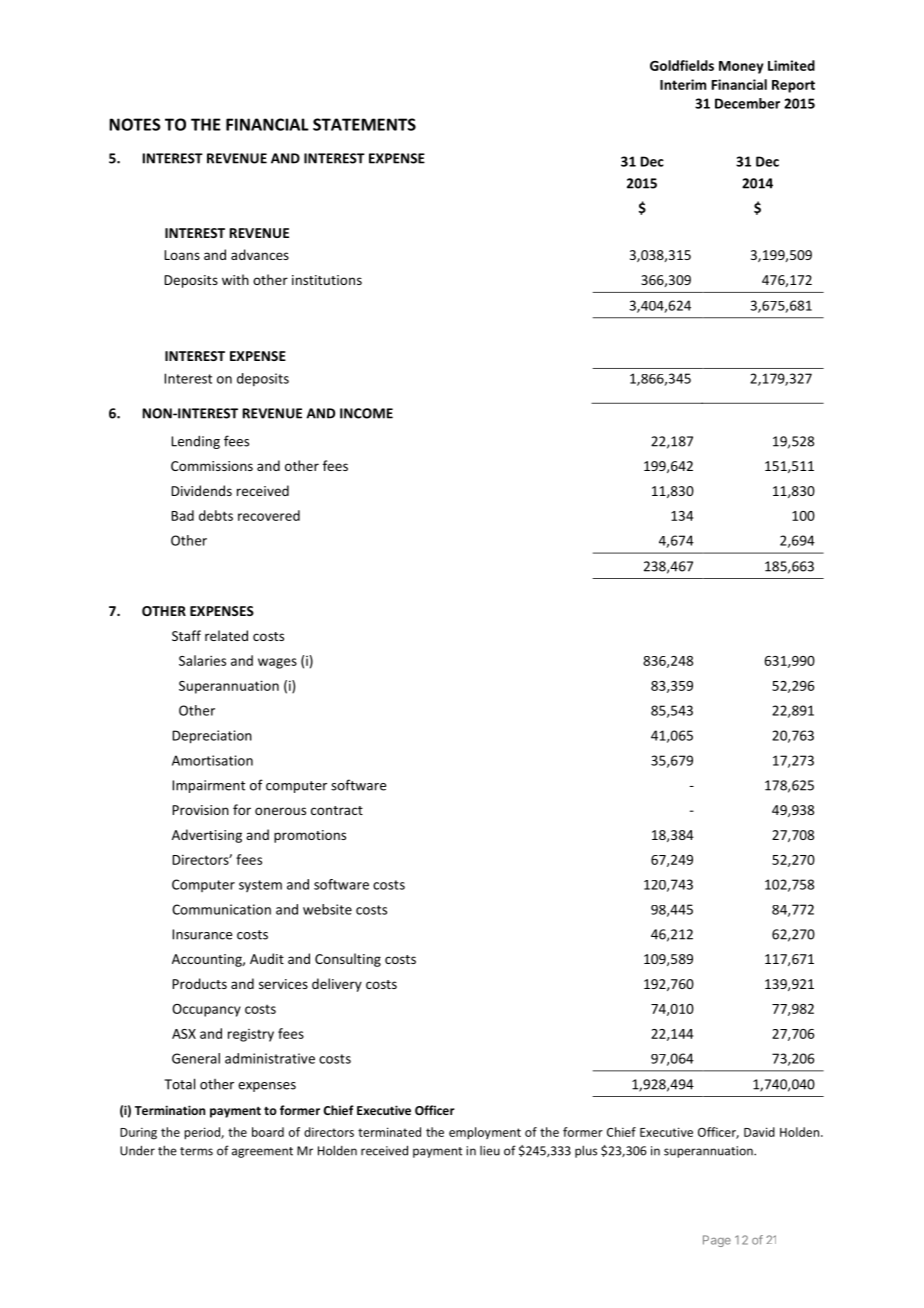 This image has width=924, height=1308. I want to click on INCOME, so click(366, 413).
